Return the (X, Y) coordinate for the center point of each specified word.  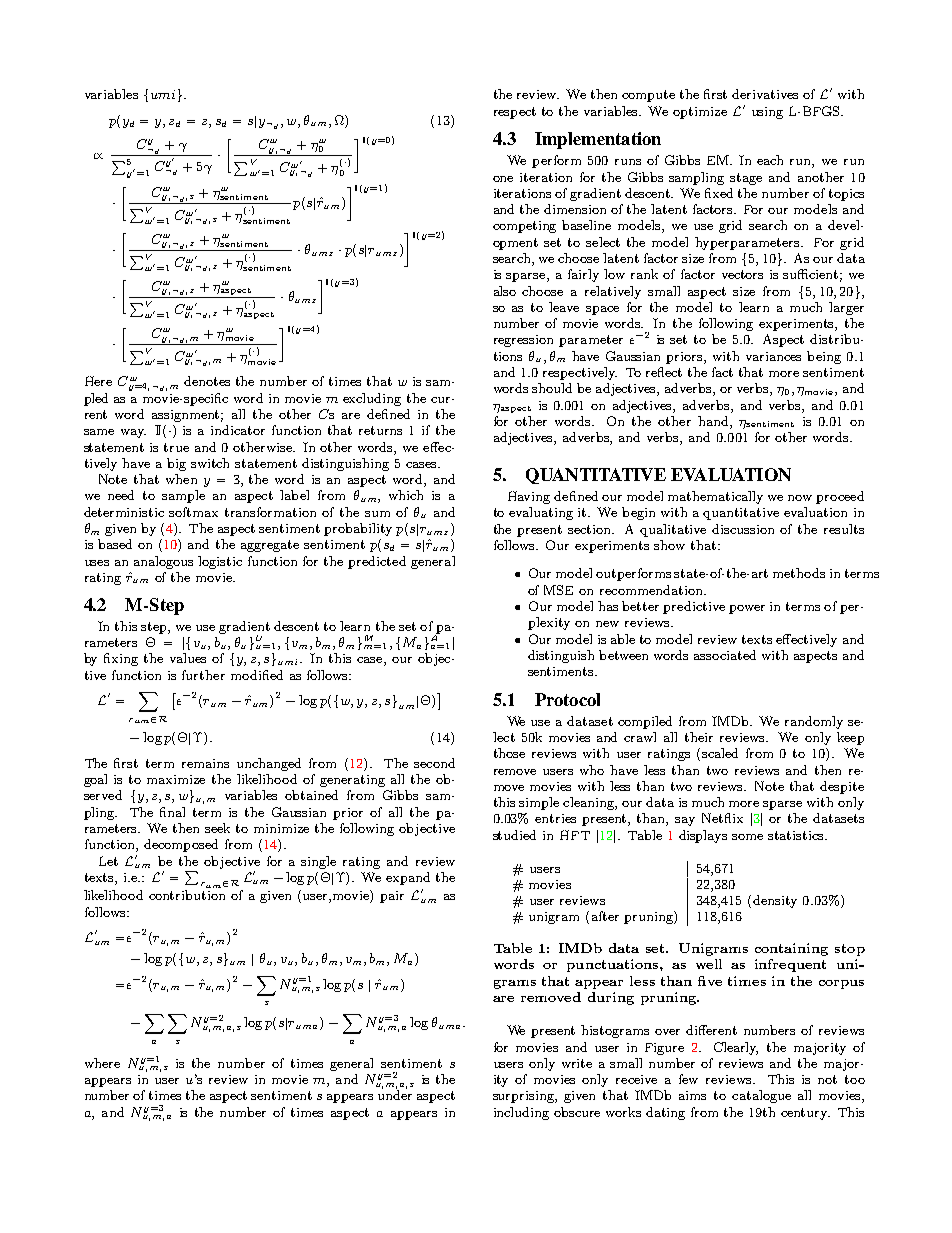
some (747, 837)
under (395, 1094)
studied (514, 835)
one (503, 179)
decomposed (181, 845)
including (521, 1113)
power (747, 609)
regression (523, 341)
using (767, 113)
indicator (238, 430)
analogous (163, 562)
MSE (558, 590)
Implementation (598, 140)
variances (773, 356)
